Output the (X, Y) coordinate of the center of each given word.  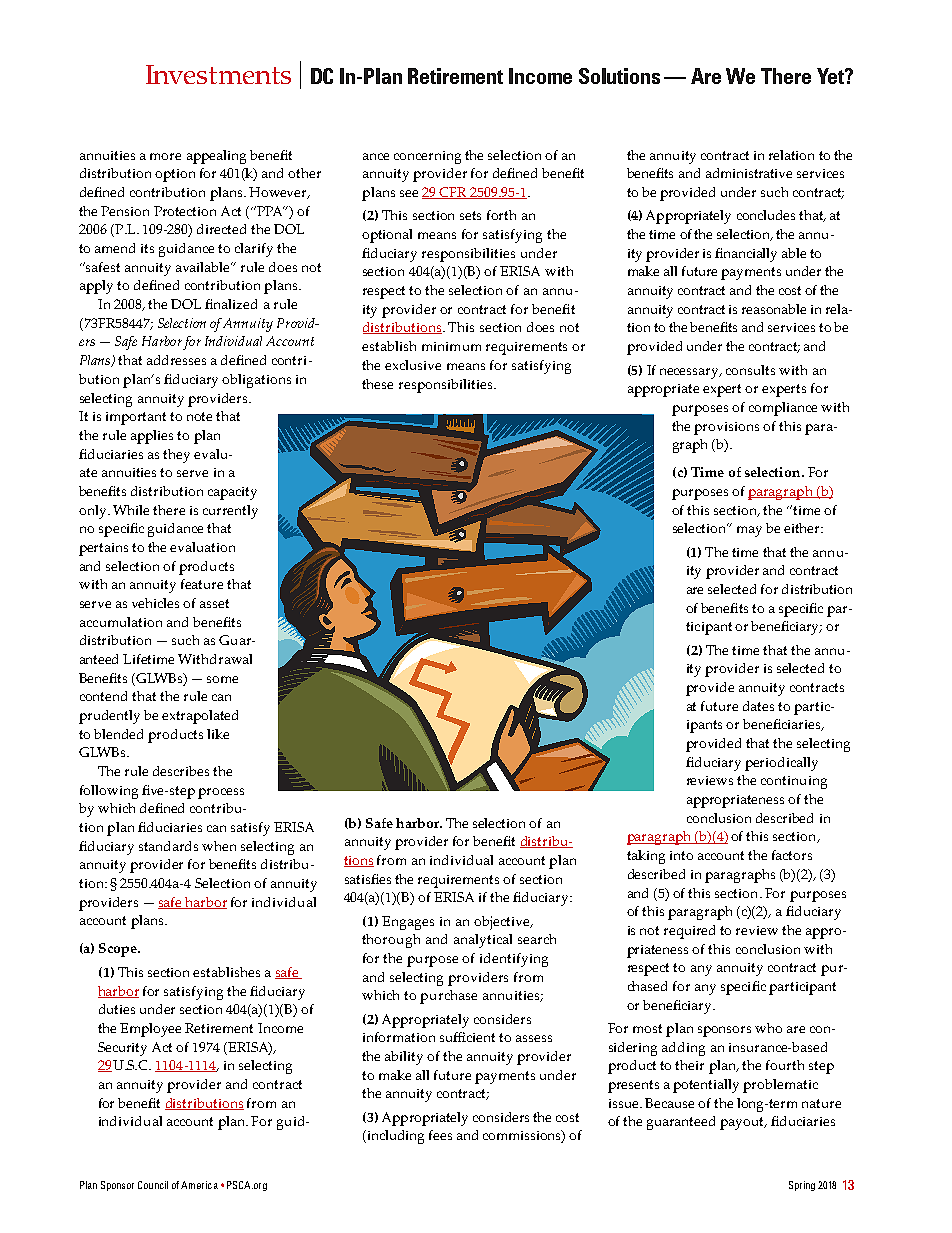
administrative (749, 173)
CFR (453, 193)
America (199, 1185)
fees (440, 1135)
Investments (218, 74)
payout (743, 1123)
